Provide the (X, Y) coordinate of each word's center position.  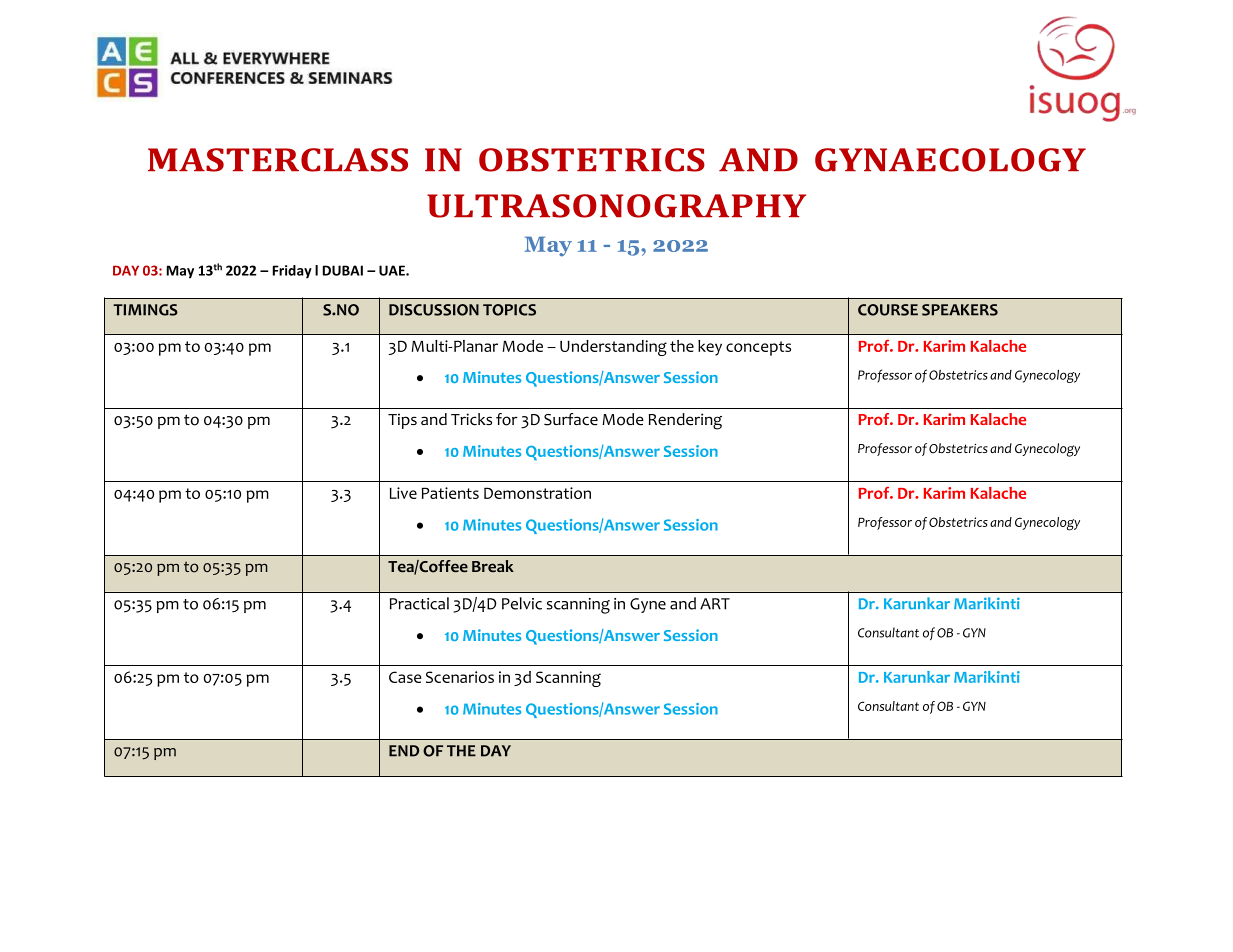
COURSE (888, 310)
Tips (402, 421)
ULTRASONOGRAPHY (616, 206)
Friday (292, 272)
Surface (571, 419)
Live (403, 493)
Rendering (685, 421)
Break (493, 566)
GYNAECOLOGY (950, 160)
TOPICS (509, 310)
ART (715, 604)
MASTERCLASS (278, 160)
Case (405, 677)
